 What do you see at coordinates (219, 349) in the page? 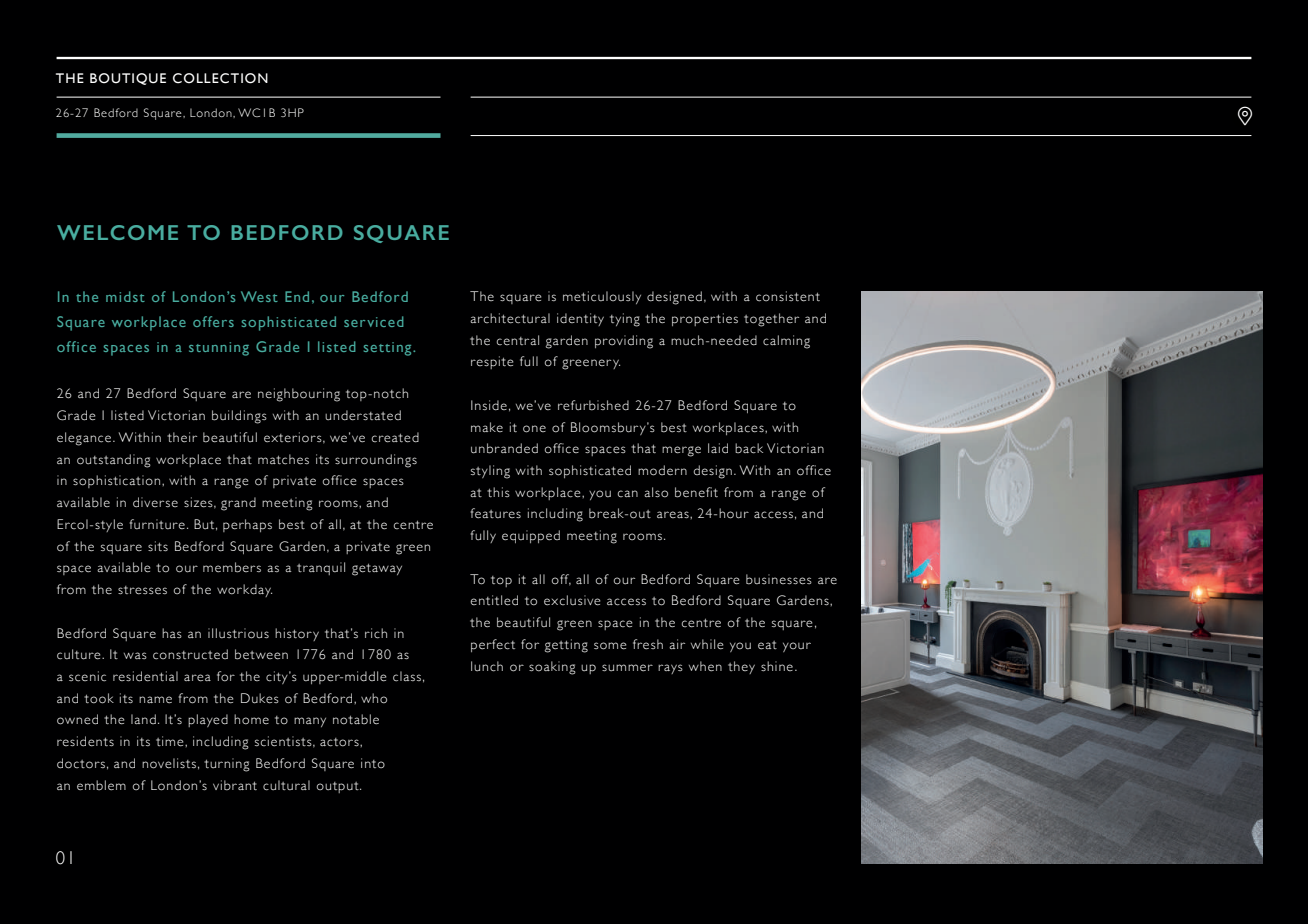
I see `stunning` at bounding box center [219, 349].
